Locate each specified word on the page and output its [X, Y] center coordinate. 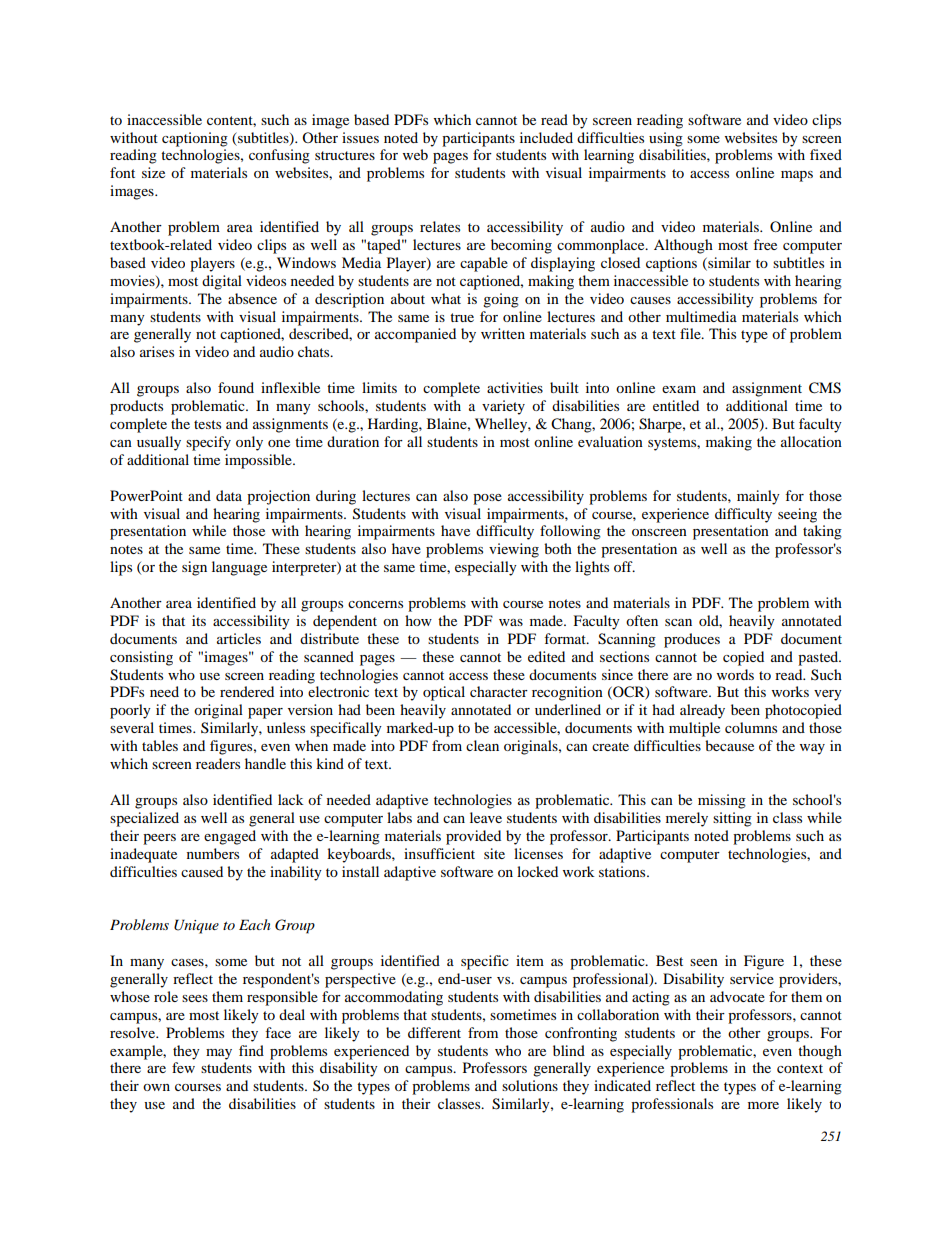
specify [208, 443]
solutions [530, 1085]
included [546, 137]
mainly [758, 497]
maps [797, 176]
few [183, 1067]
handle [265, 763]
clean [482, 745]
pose [487, 499]
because [729, 745]
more [763, 1105]
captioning [195, 139]
